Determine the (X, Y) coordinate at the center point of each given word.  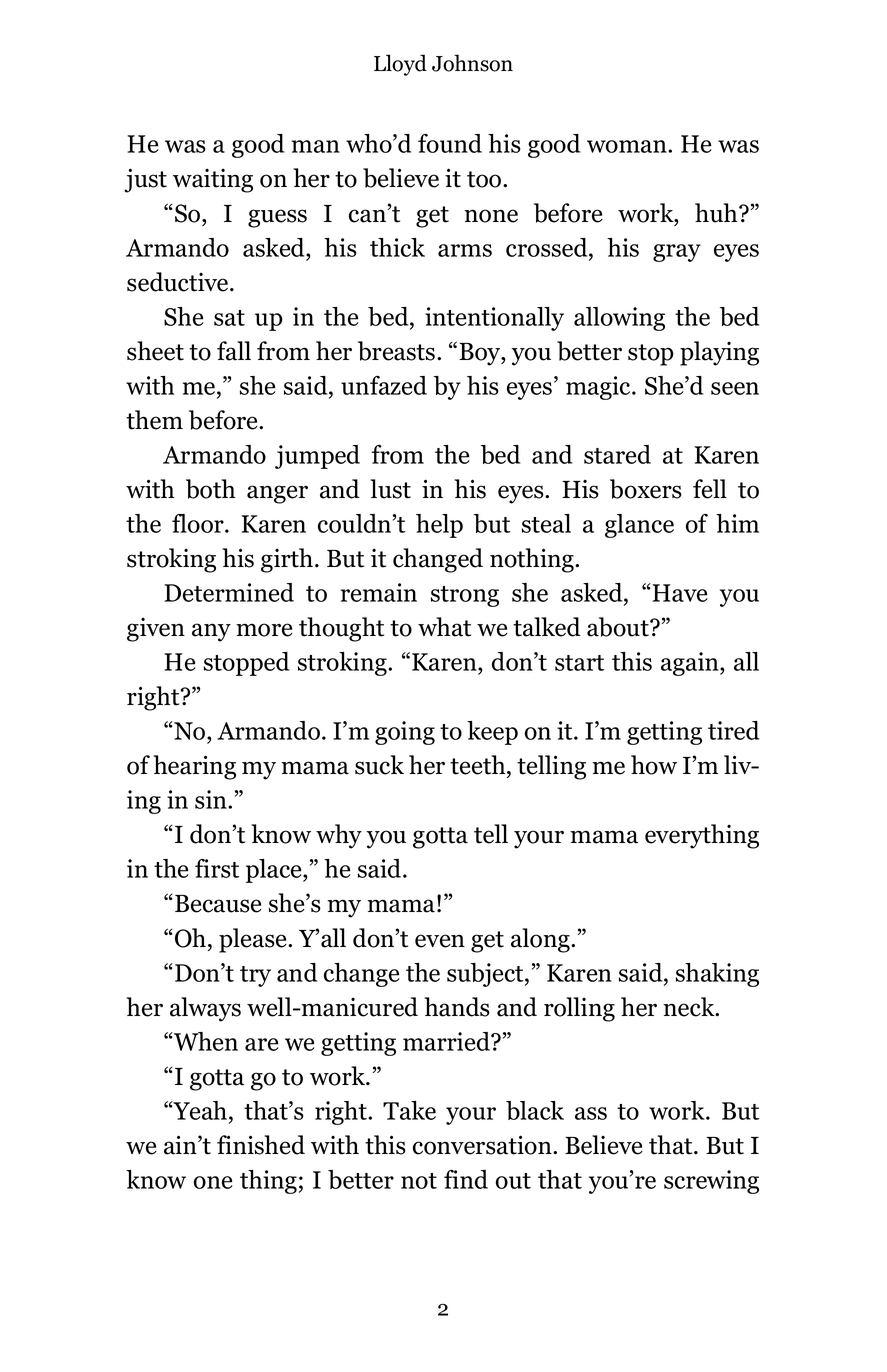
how (654, 765)
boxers (646, 489)
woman (628, 146)
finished (261, 1145)
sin (212, 799)
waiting (213, 181)
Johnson (472, 63)
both (211, 489)
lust (390, 489)
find (466, 1179)
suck (379, 765)
